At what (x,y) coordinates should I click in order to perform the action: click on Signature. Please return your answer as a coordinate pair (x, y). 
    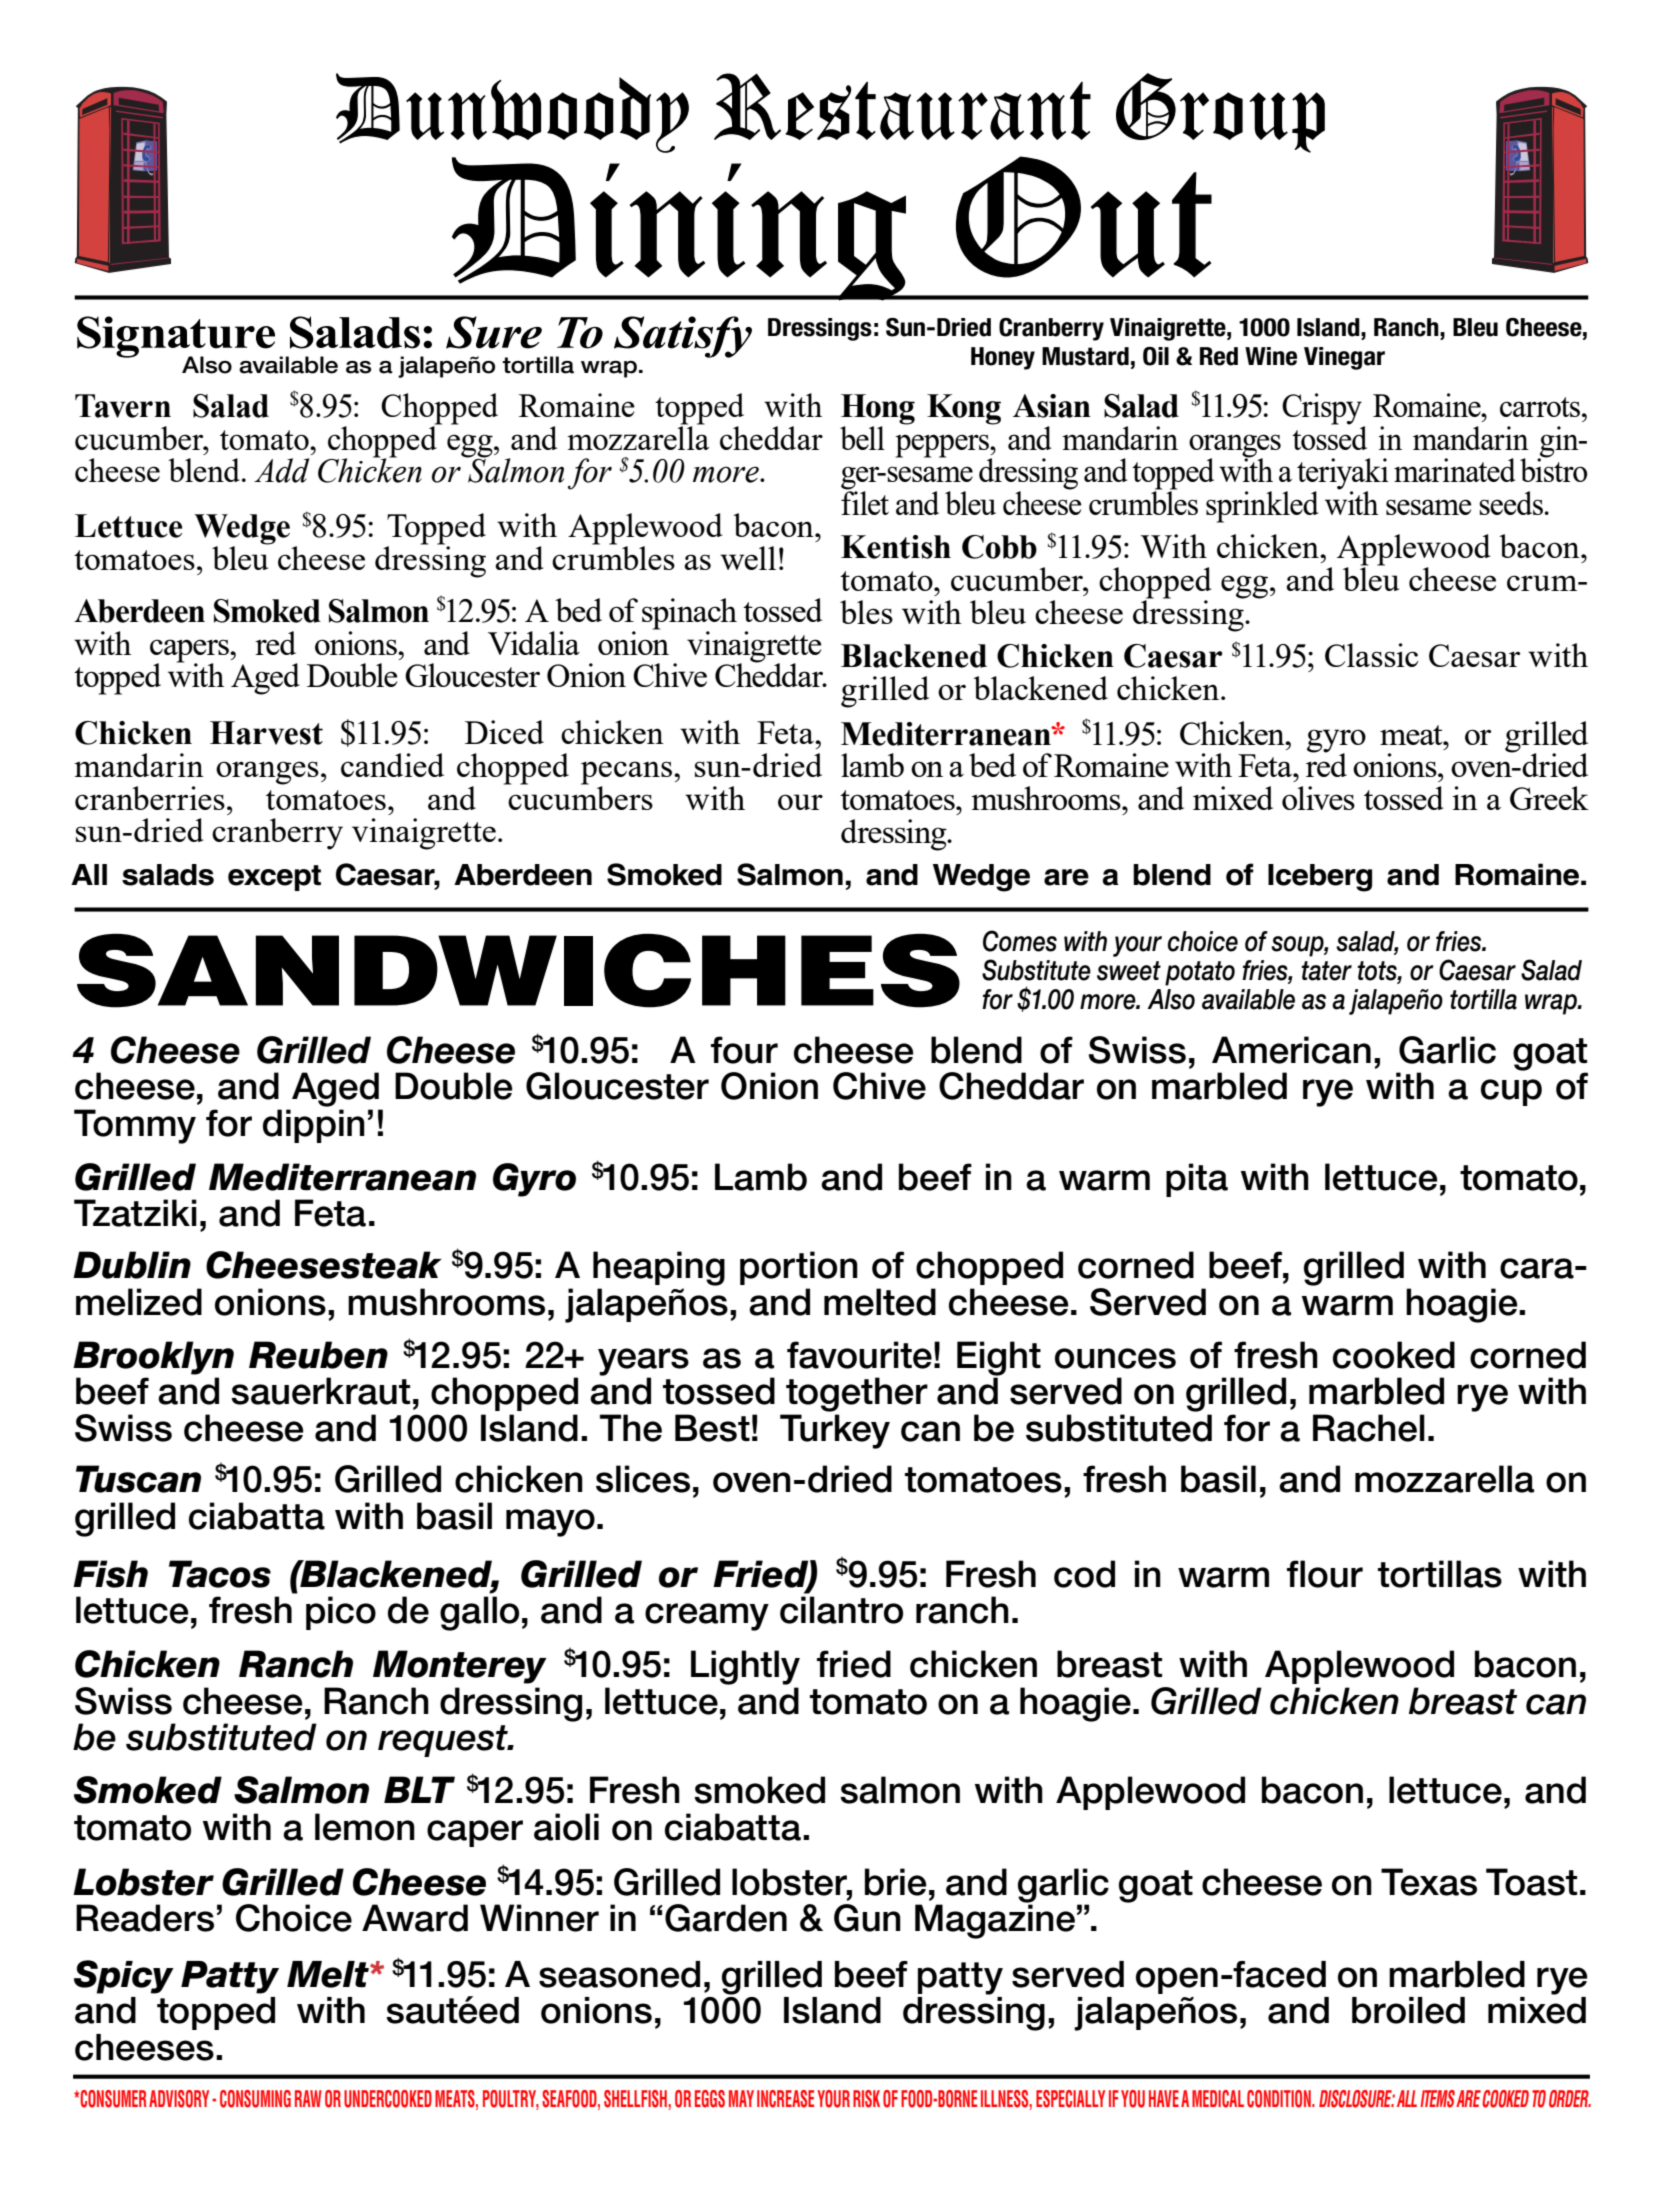
    Looking at the image, I should click on (176, 338).
